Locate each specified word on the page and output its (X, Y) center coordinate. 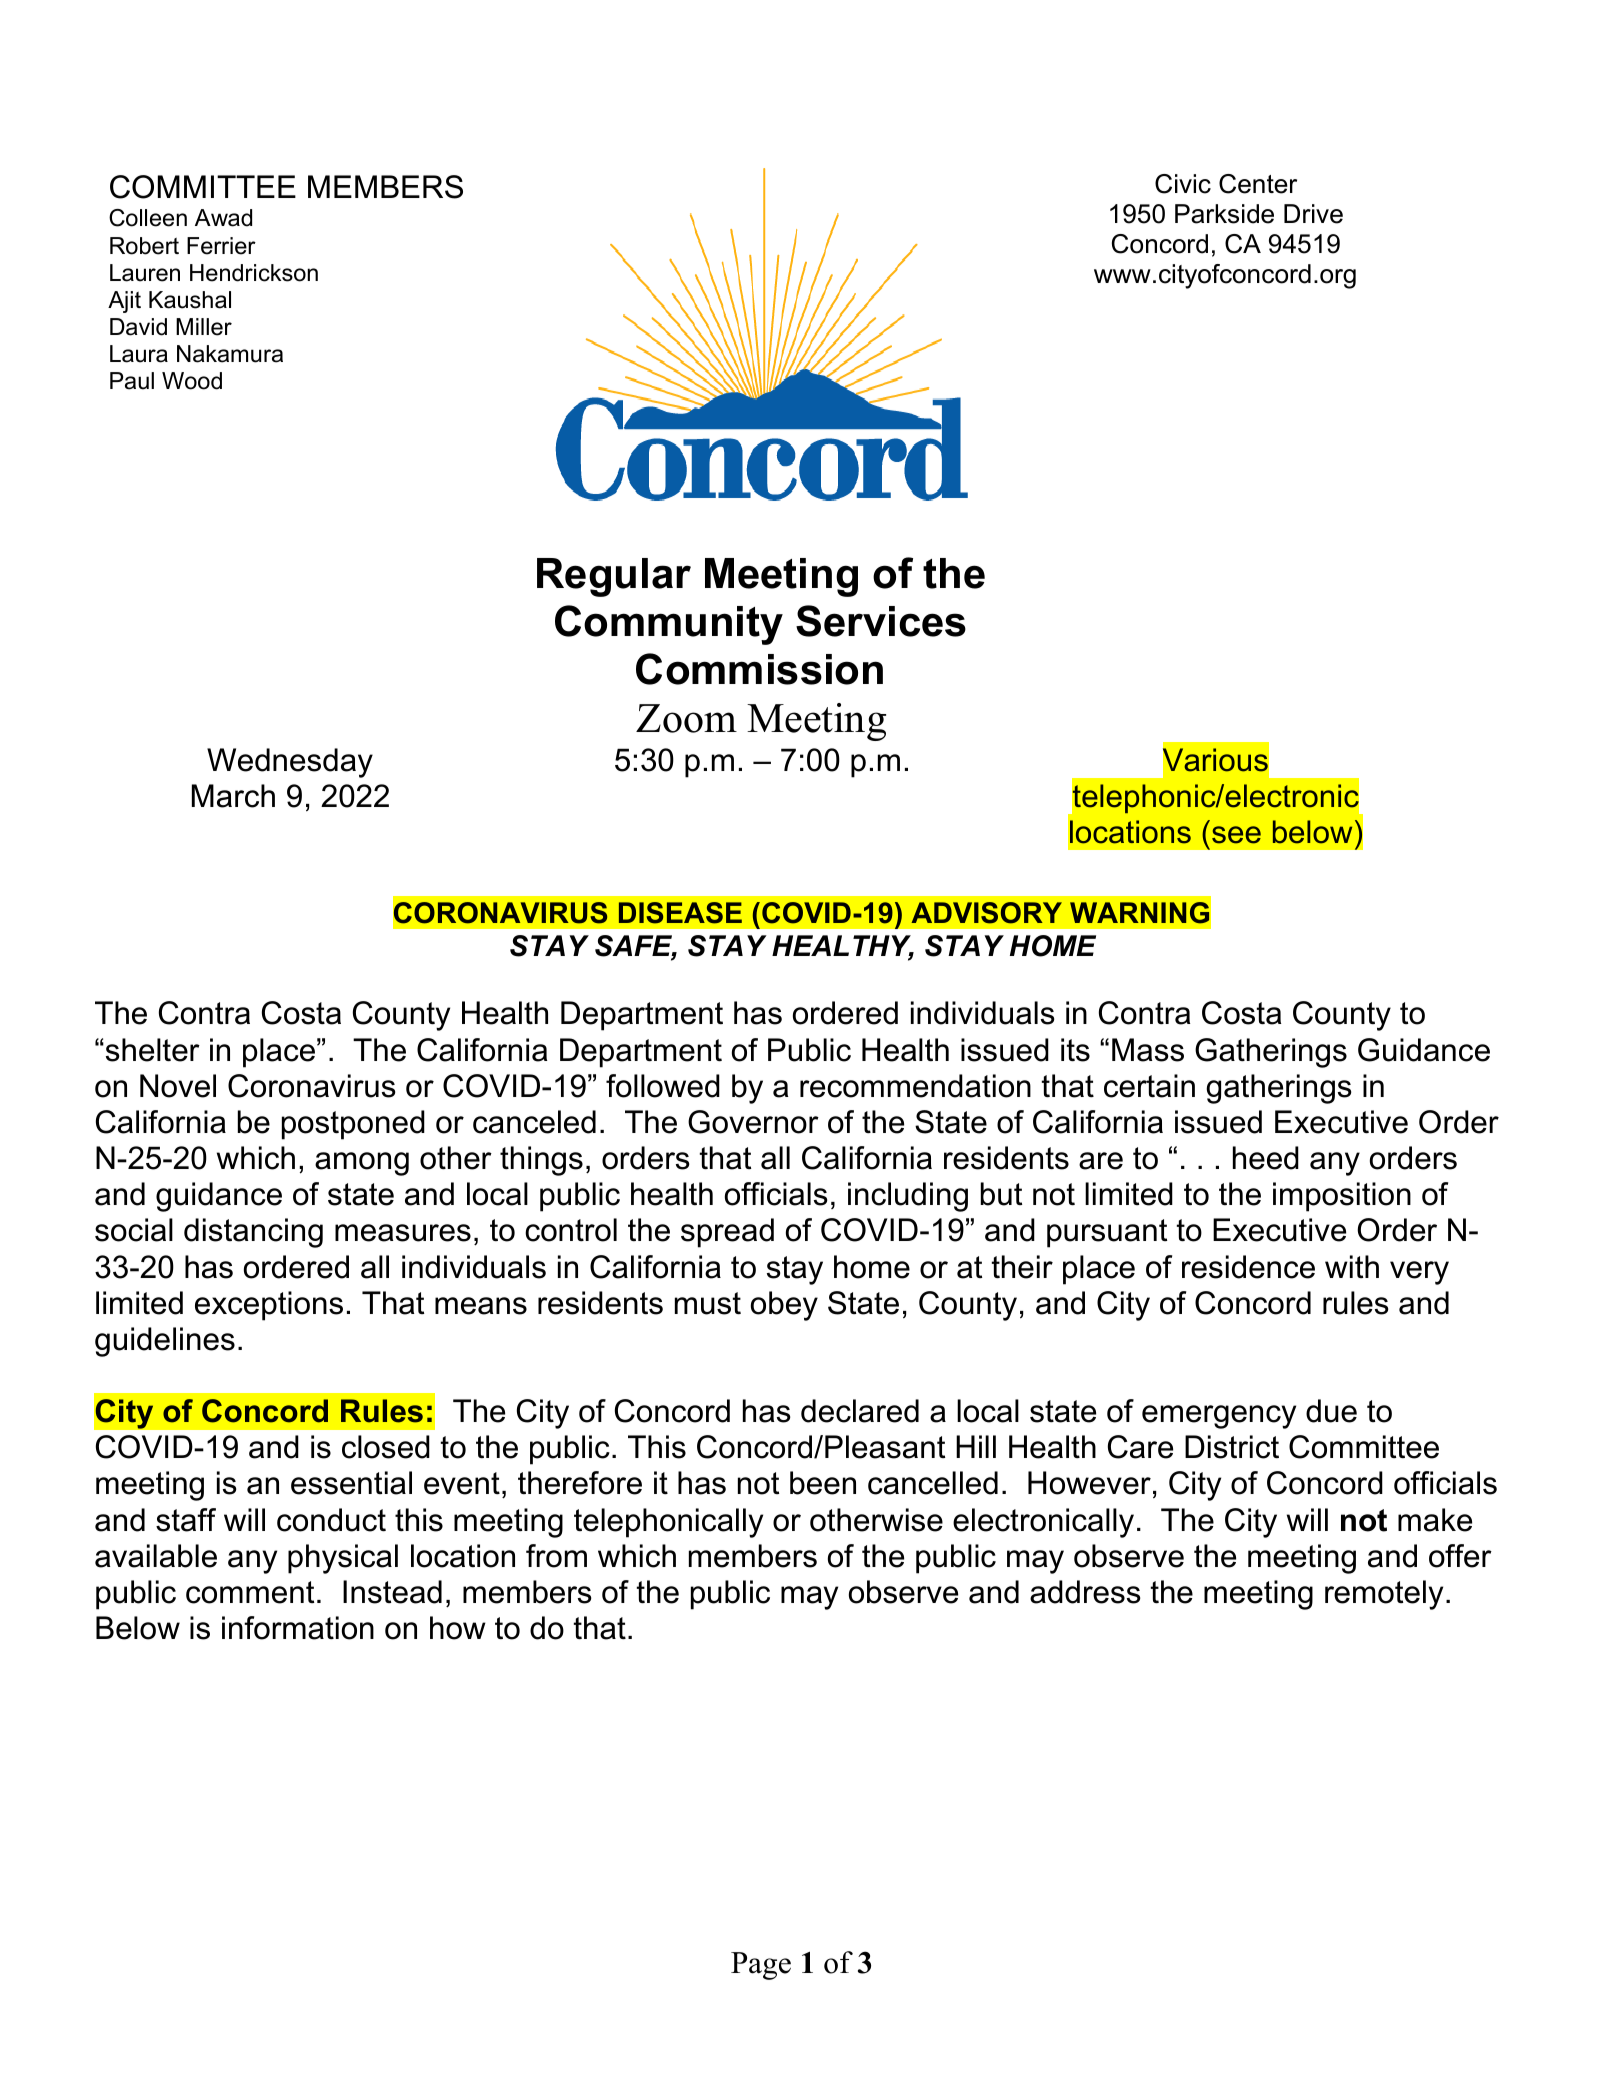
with (1352, 1266)
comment (250, 1592)
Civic (1183, 184)
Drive (1313, 214)
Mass (1148, 1050)
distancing (253, 1233)
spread (727, 1233)
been (823, 1483)
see (1236, 835)
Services (881, 621)
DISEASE (680, 913)
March (233, 796)
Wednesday (290, 763)
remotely (1384, 1595)
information (298, 1628)
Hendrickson (254, 273)
